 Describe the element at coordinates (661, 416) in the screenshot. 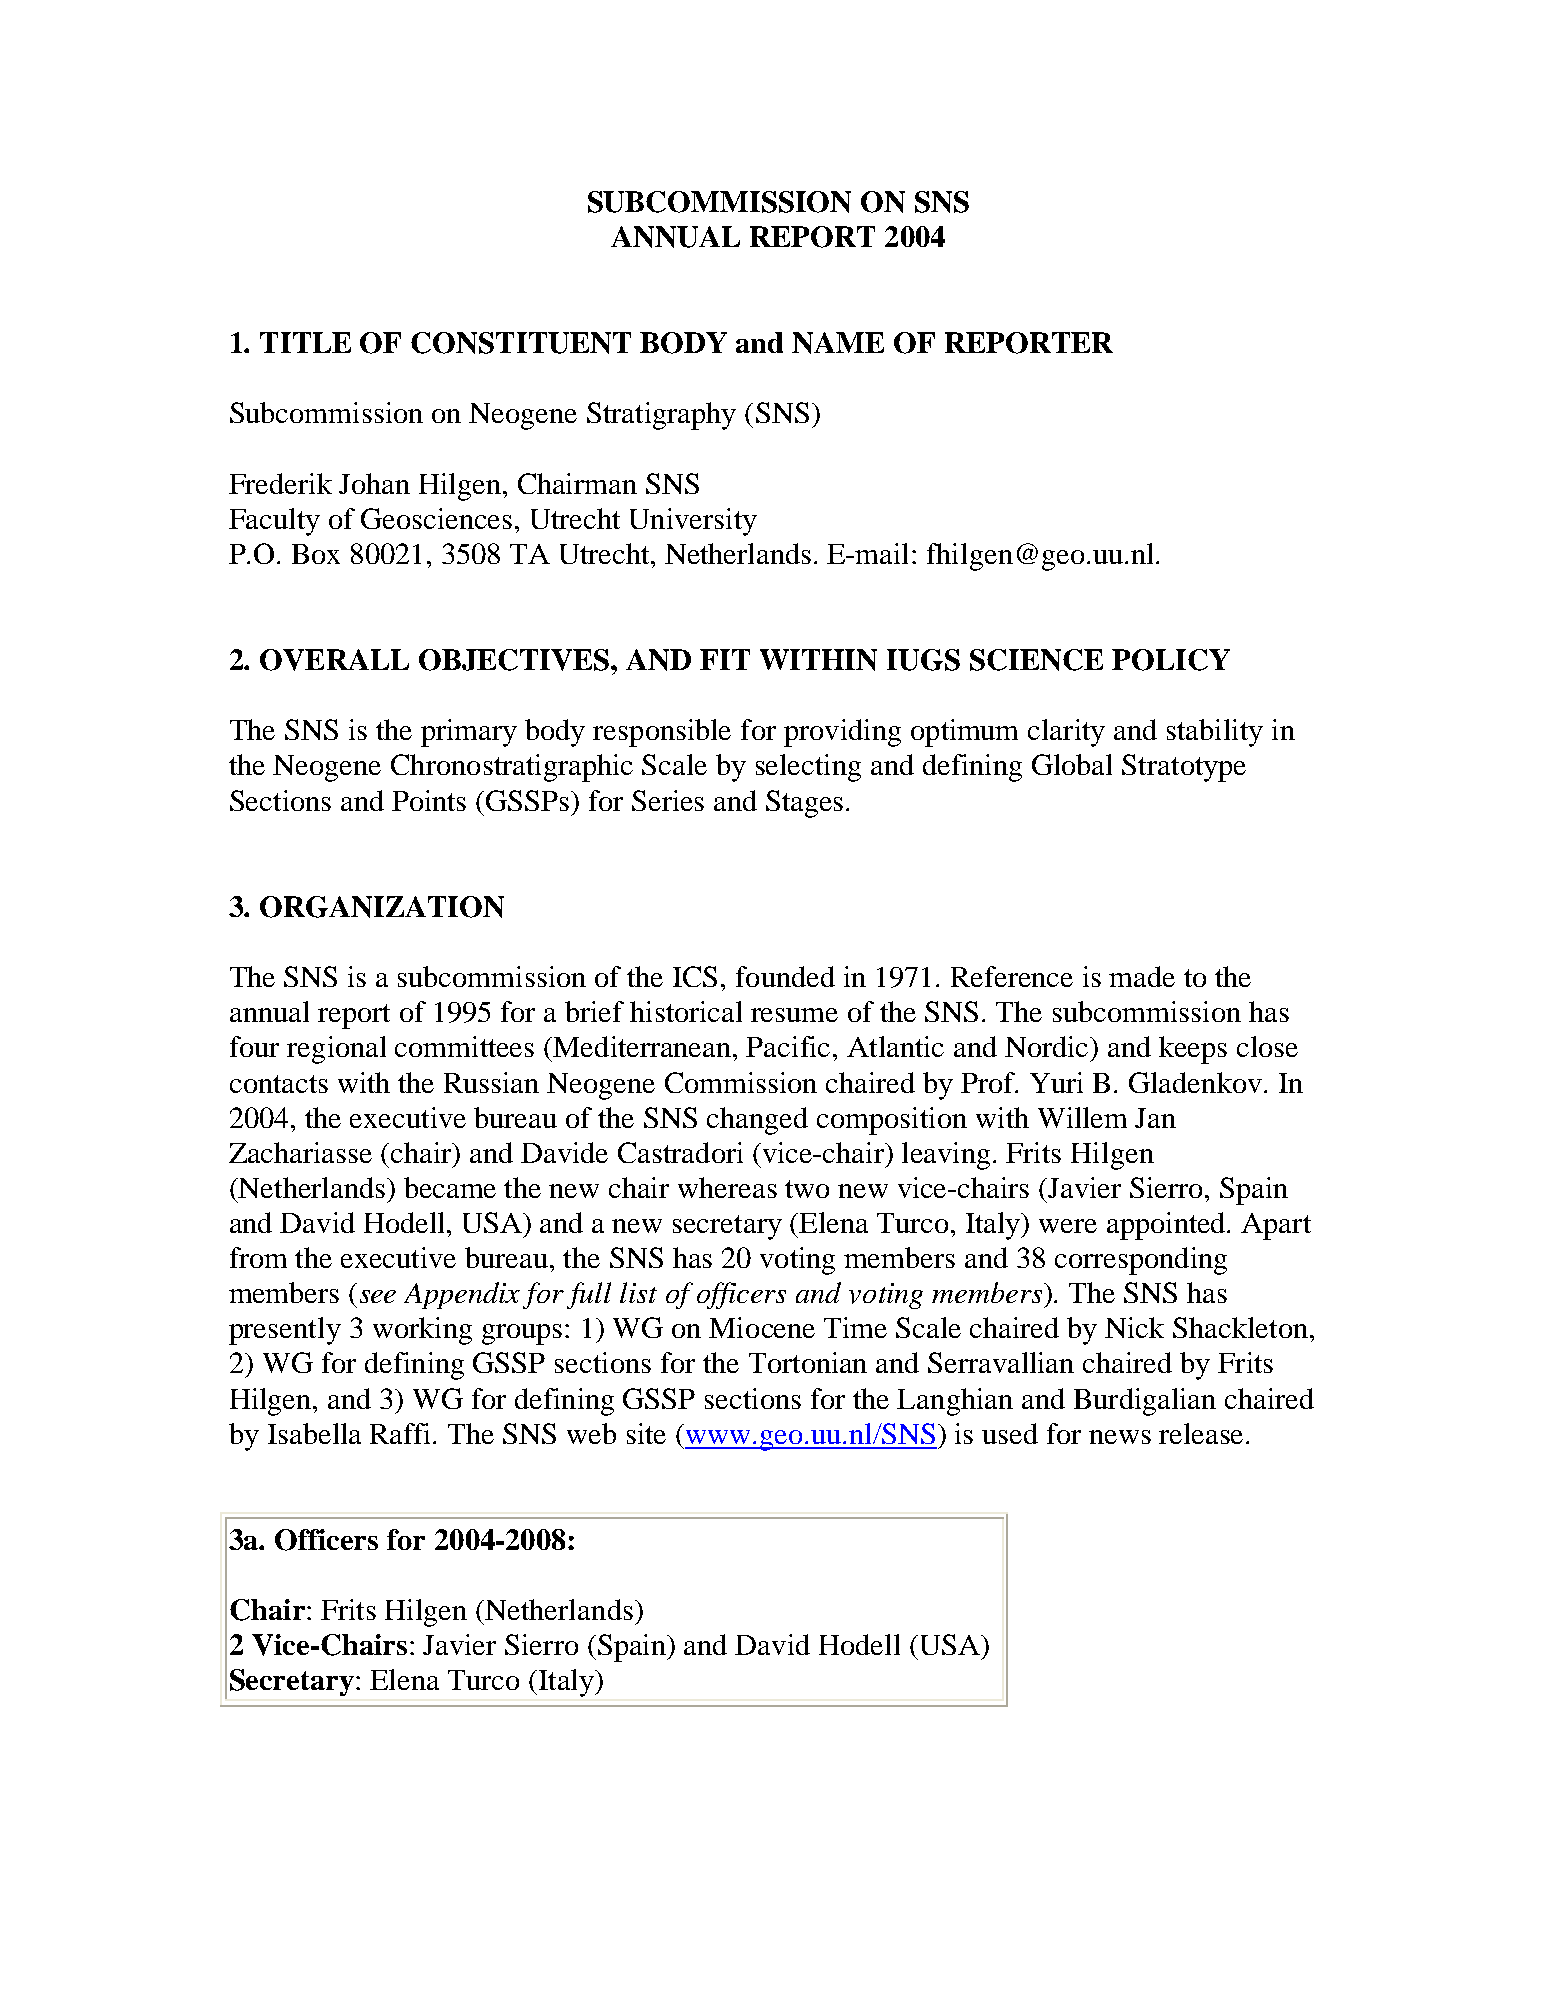

I see `Stratigraphy` at that location.
